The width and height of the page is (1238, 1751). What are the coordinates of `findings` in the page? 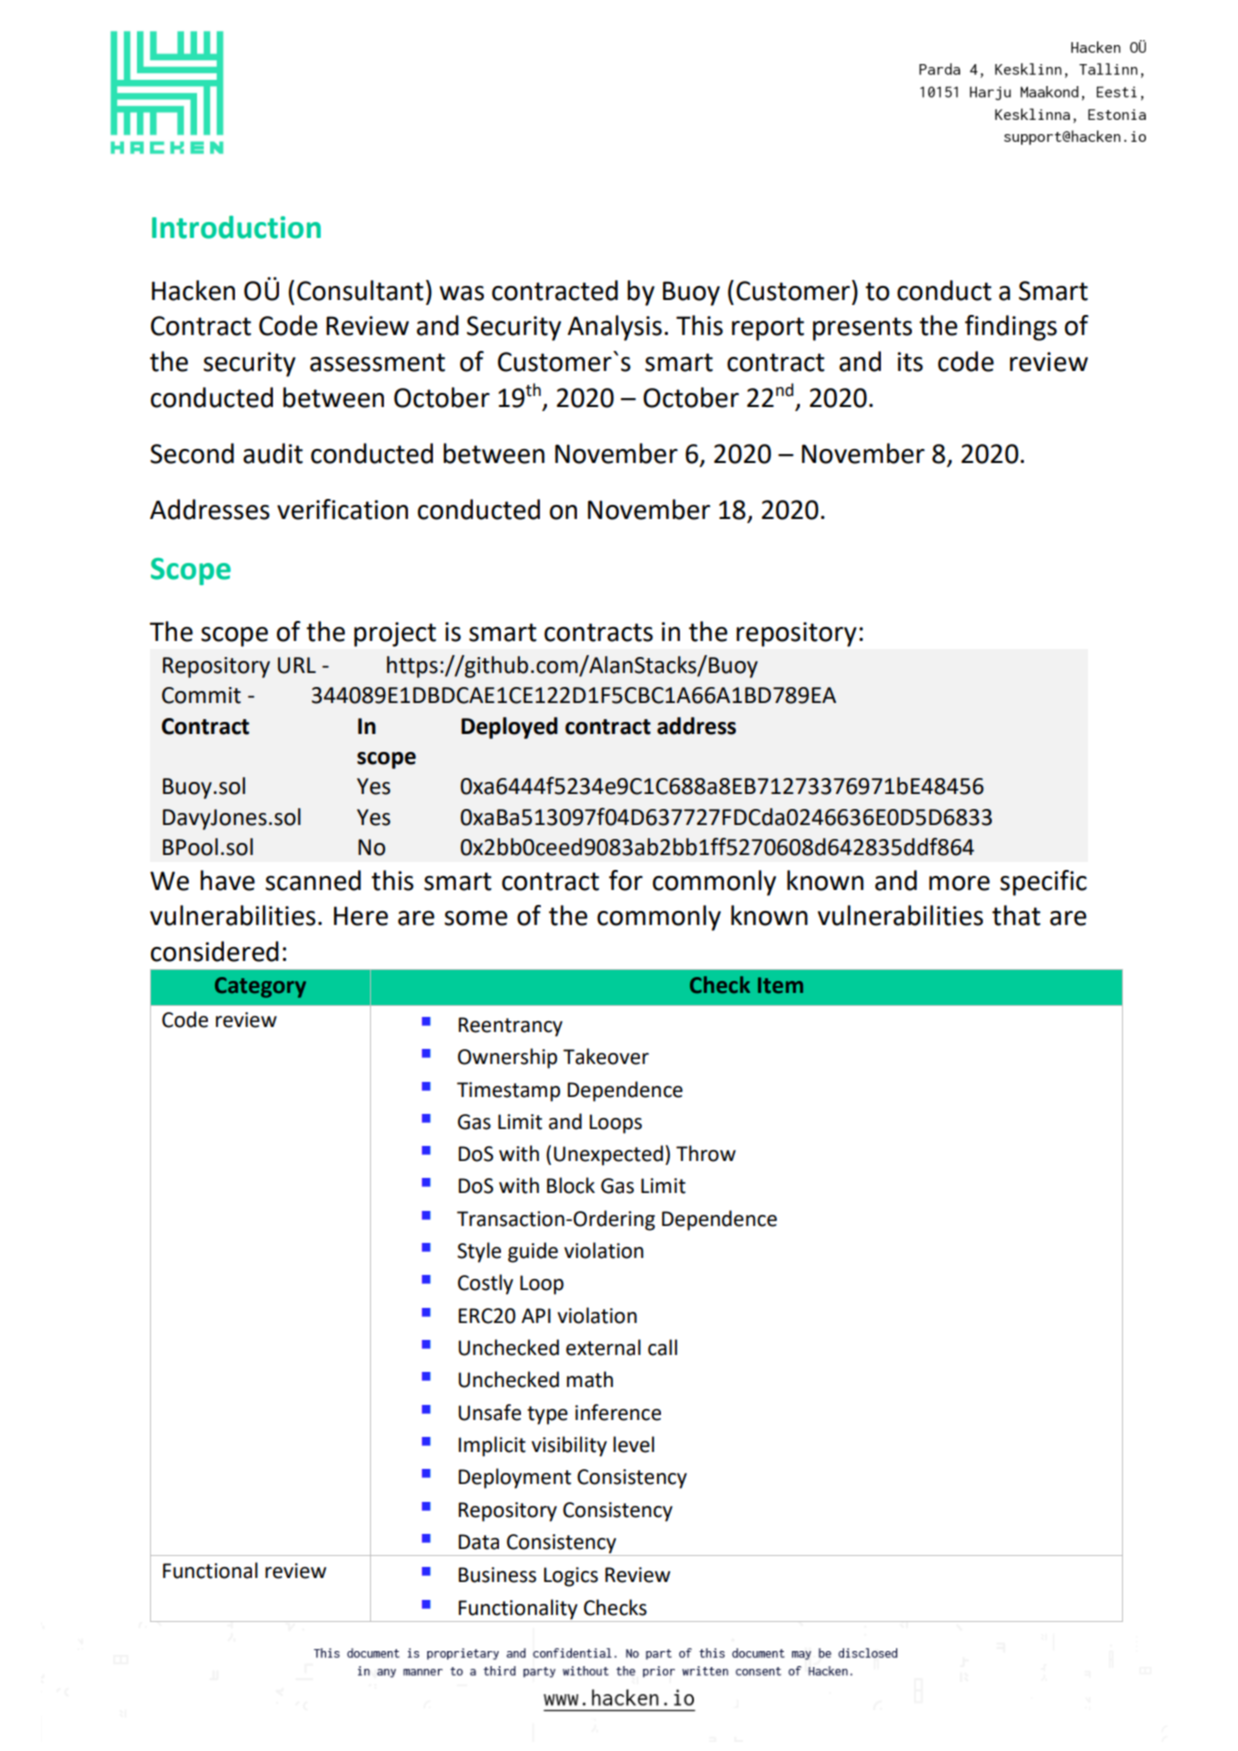 It's located at (1011, 328).
